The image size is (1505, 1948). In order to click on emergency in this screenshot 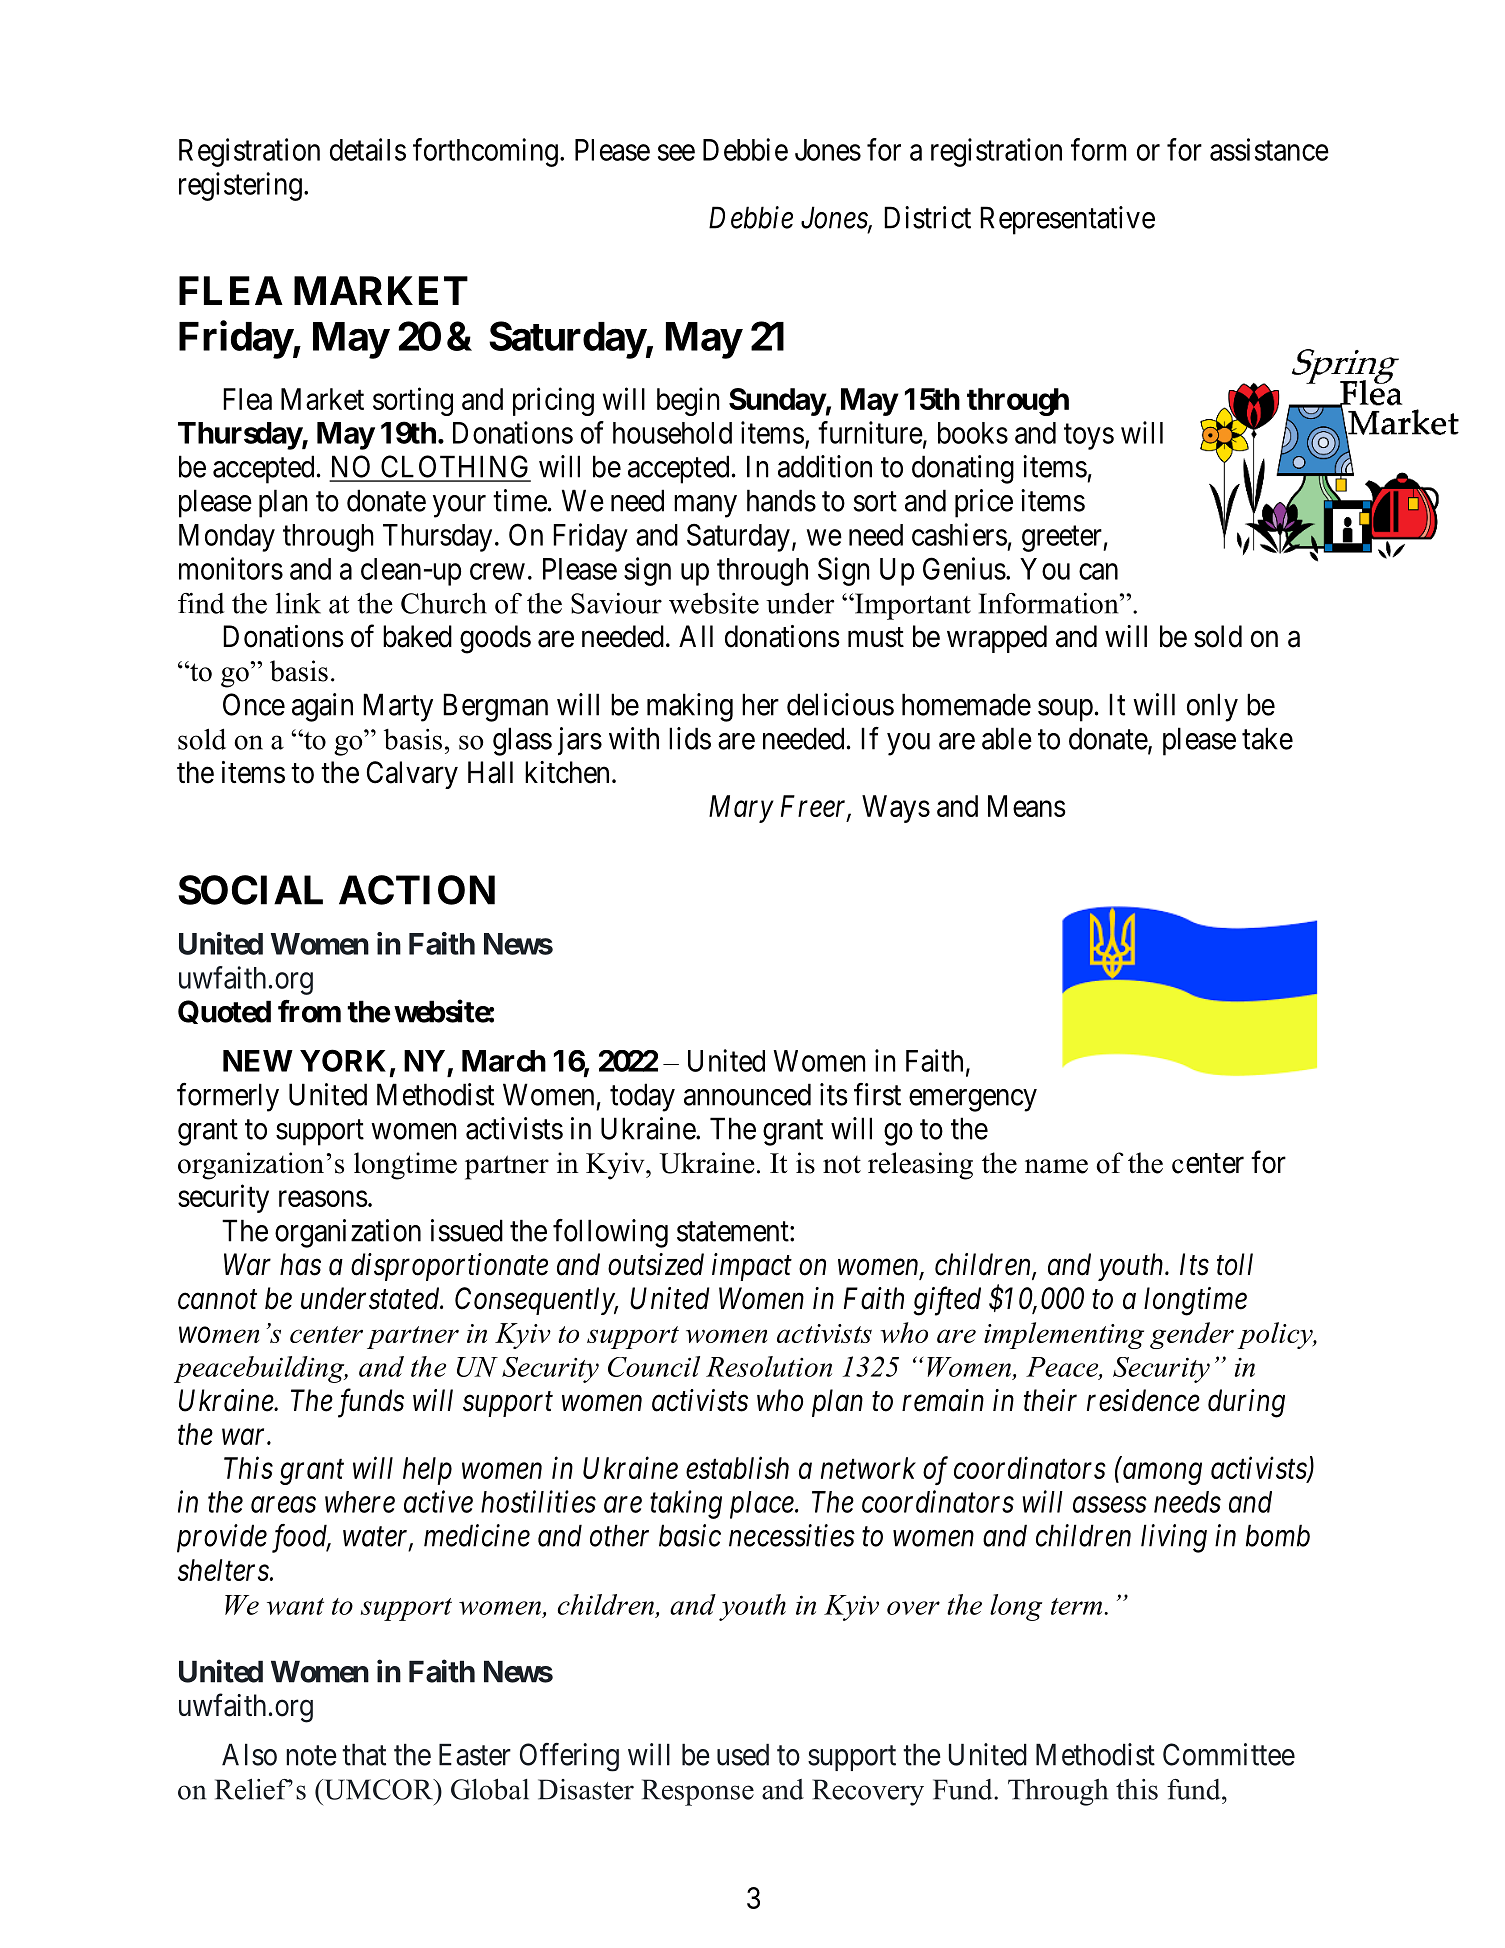, I will do `click(973, 1100)`.
